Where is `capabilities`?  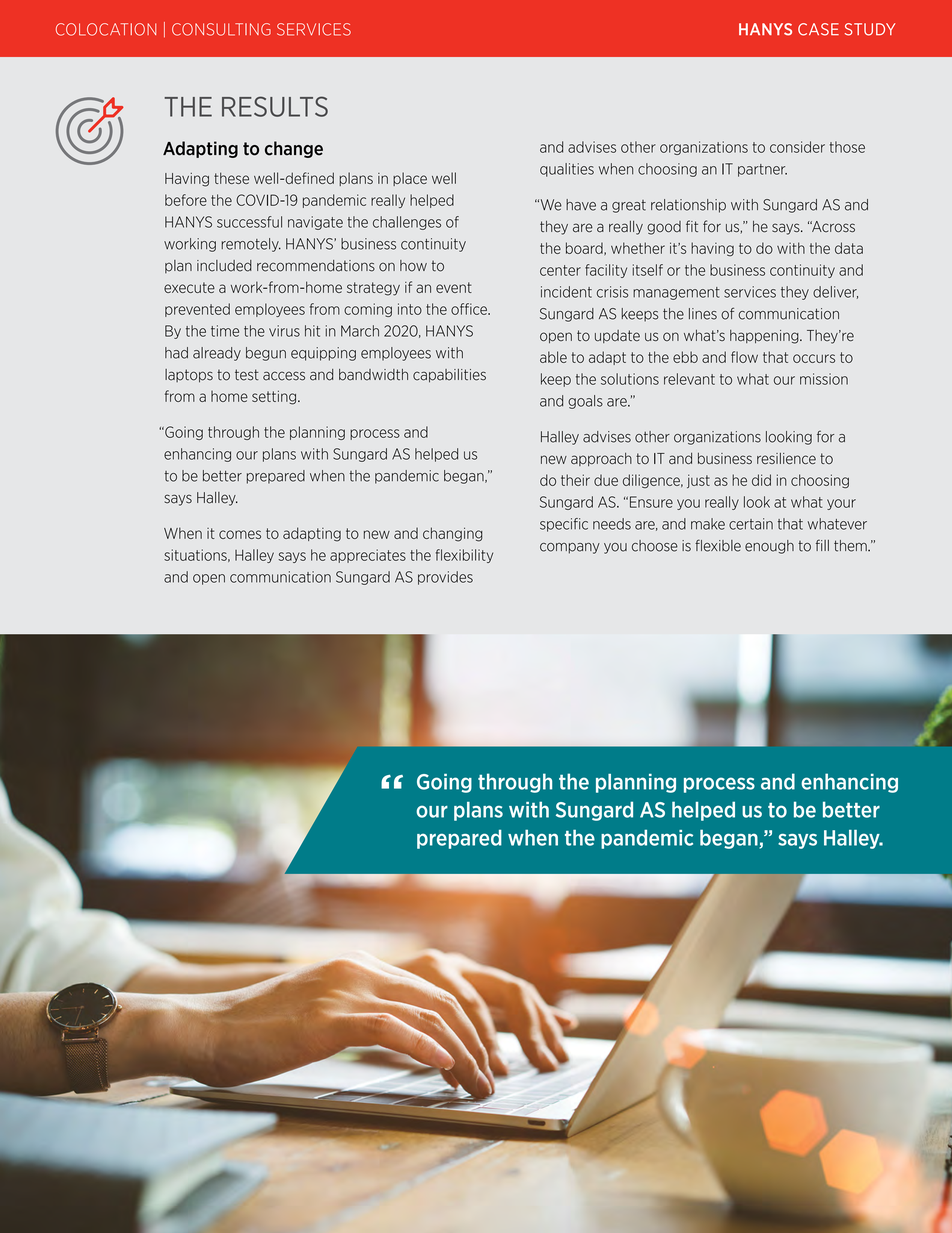 capabilities is located at coordinates (449, 376).
